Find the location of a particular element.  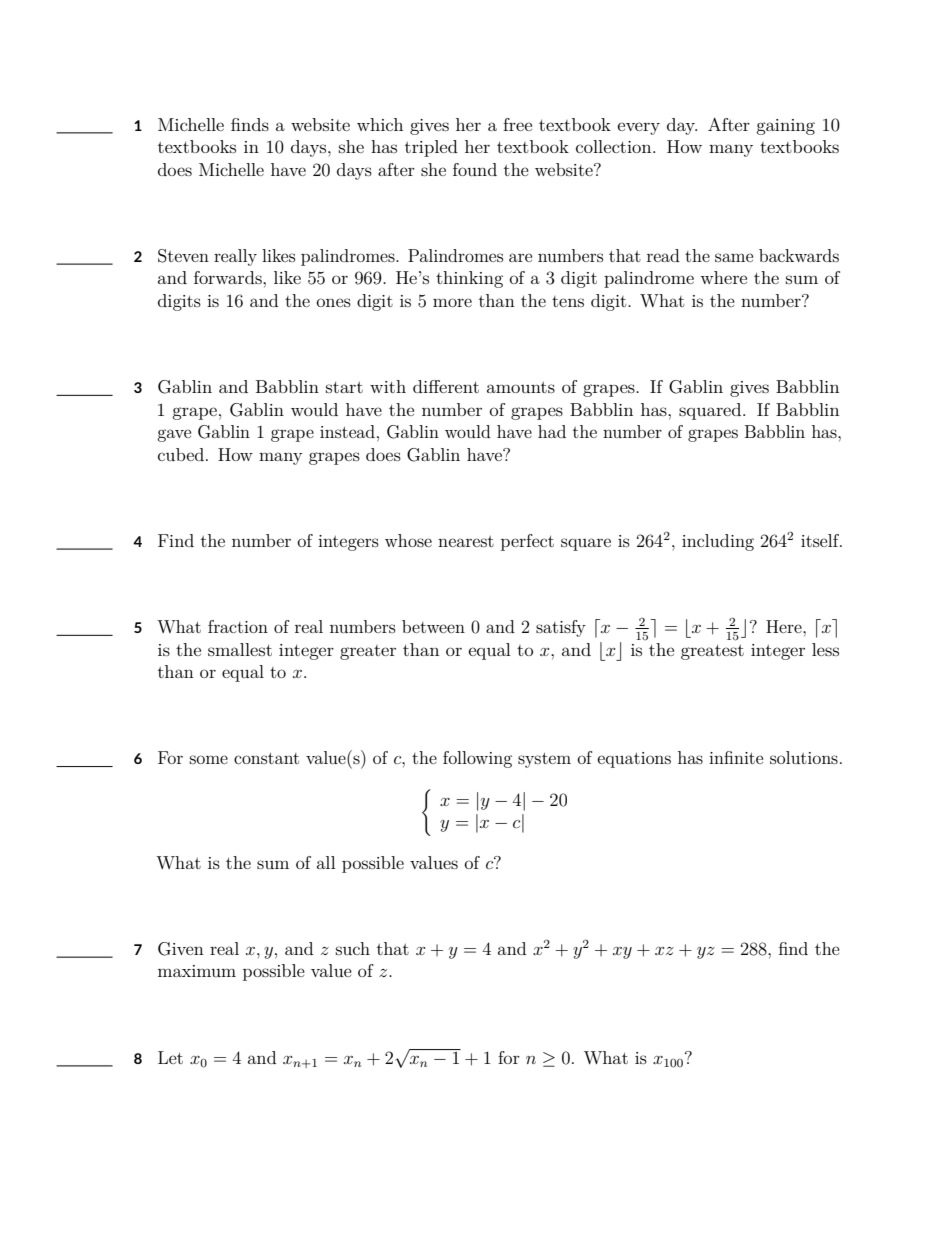

gaining is located at coordinates (785, 127).
